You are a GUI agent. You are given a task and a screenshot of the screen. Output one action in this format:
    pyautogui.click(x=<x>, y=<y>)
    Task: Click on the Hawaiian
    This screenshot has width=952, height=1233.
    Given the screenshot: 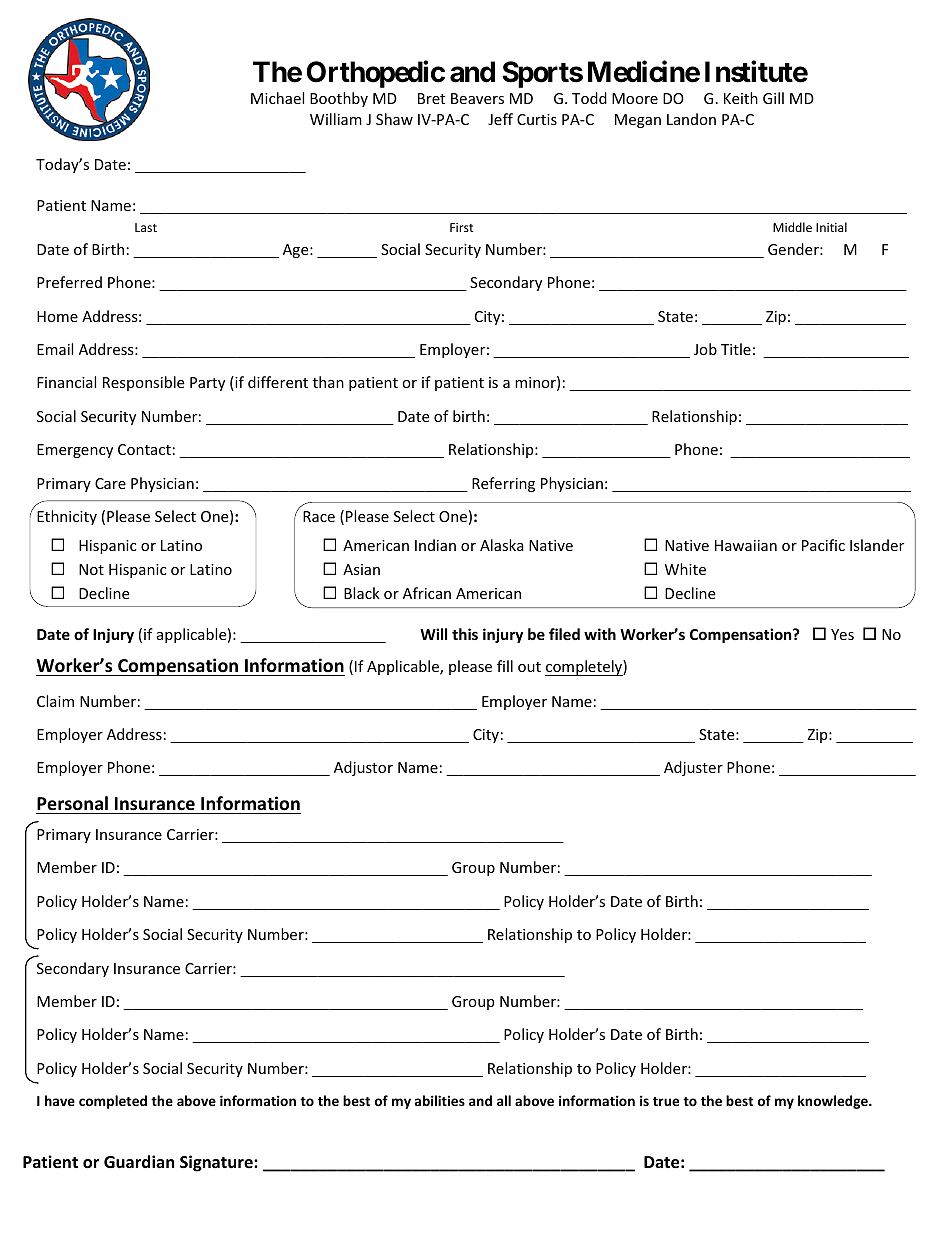 What is the action you would take?
    pyautogui.click(x=746, y=545)
